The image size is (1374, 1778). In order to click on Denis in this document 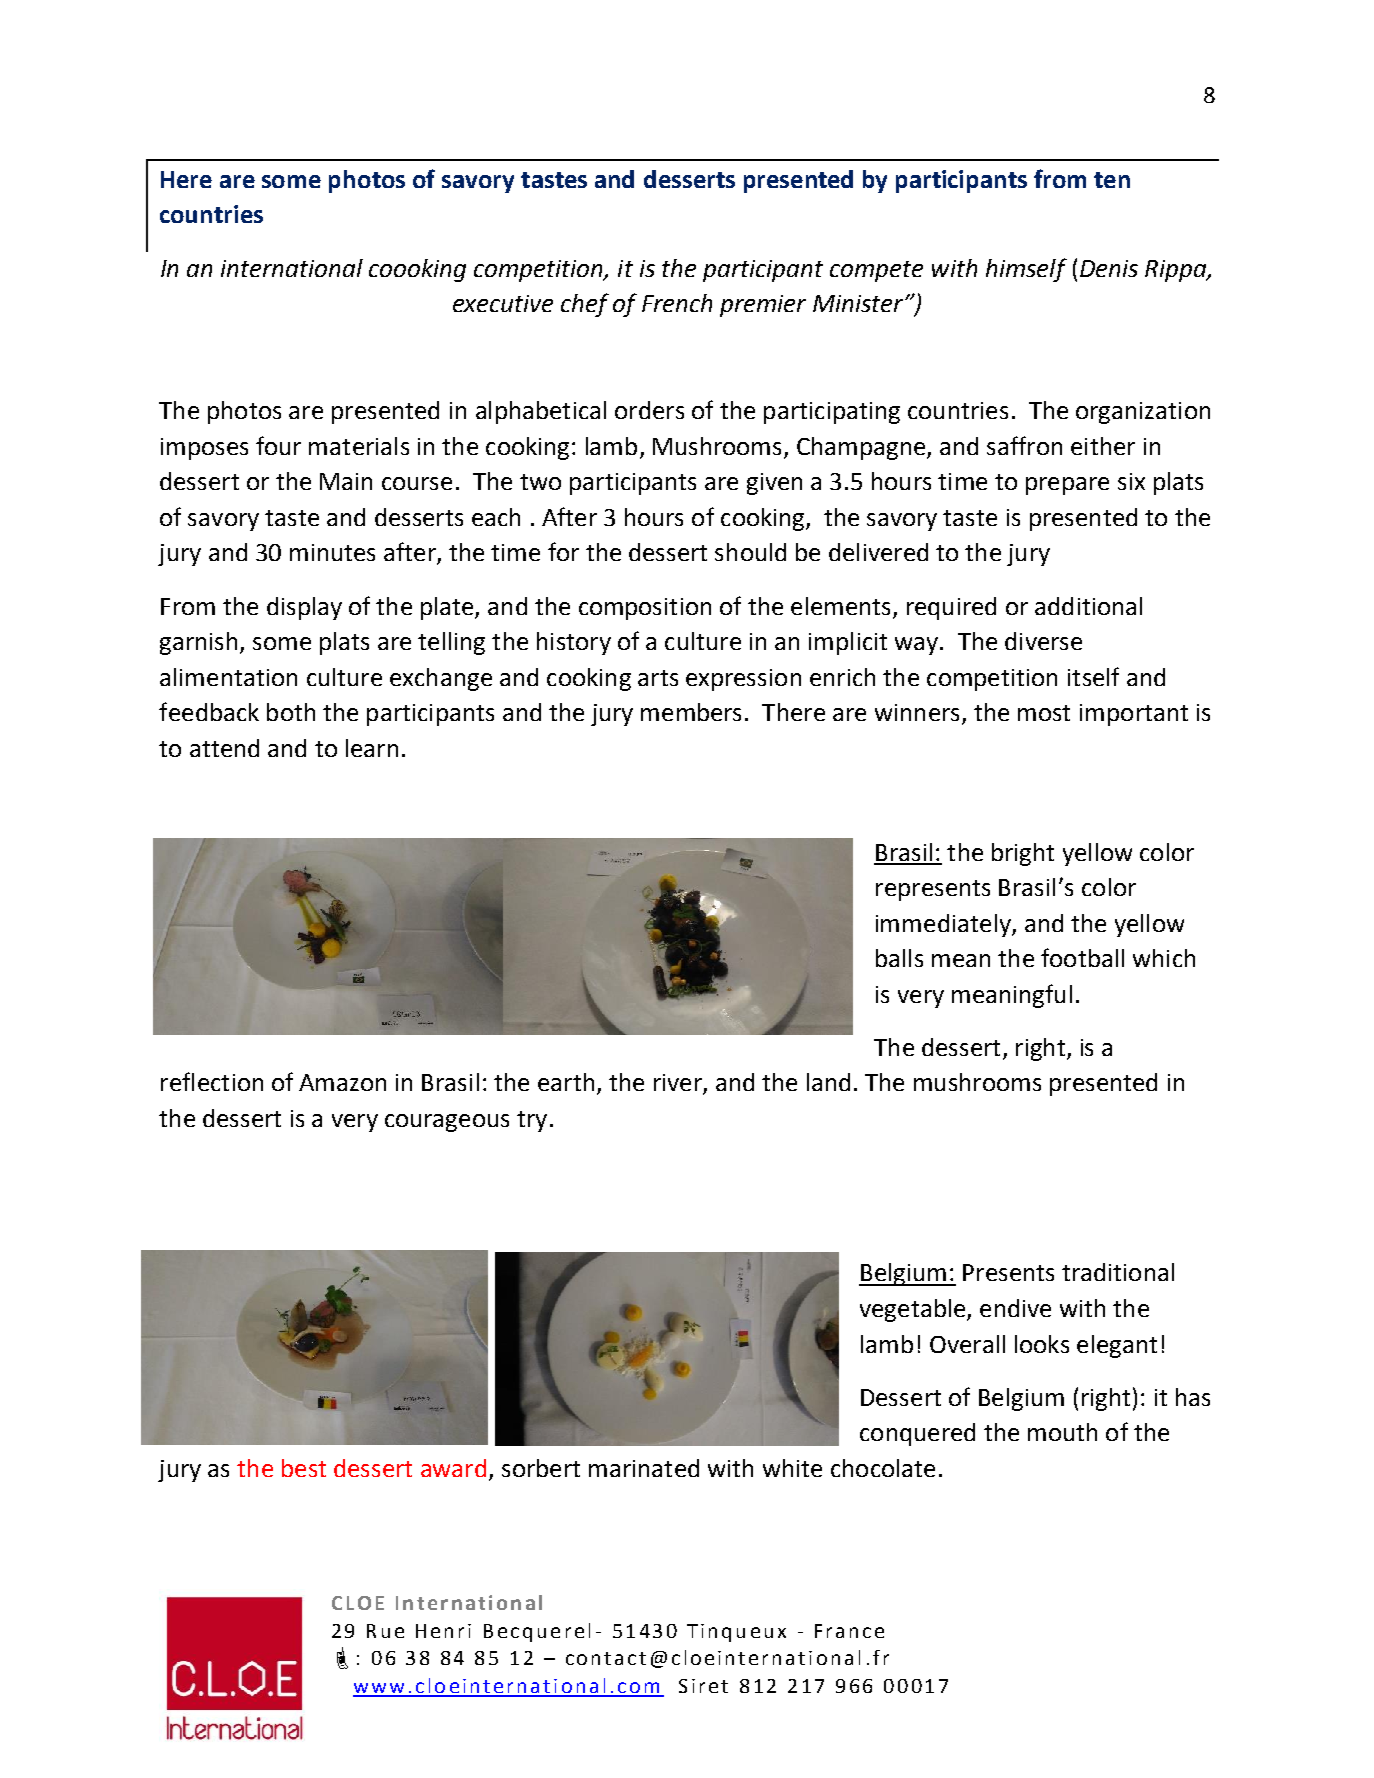, I will do `click(1109, 268)`.
